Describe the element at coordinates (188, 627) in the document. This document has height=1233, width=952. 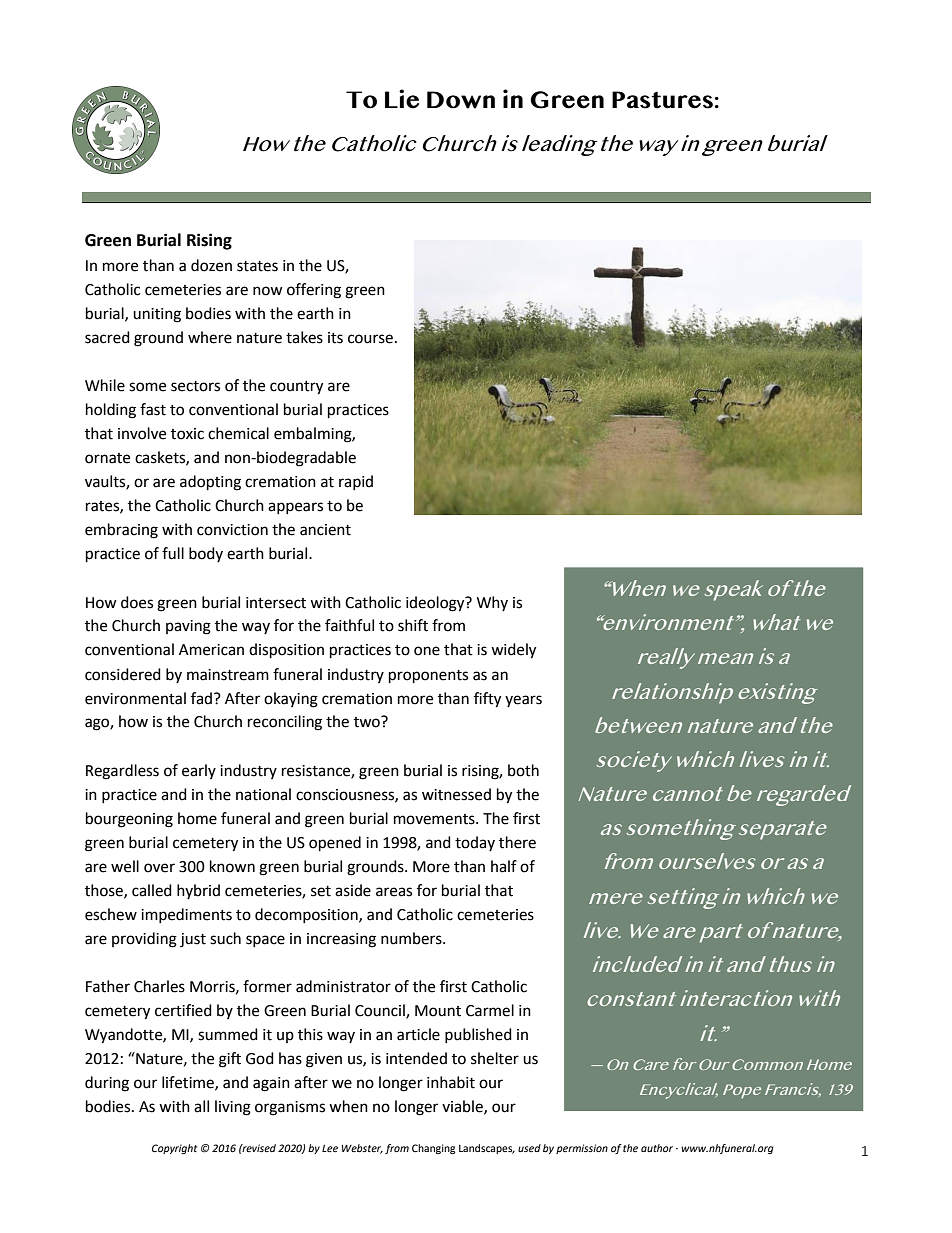
I see `paving` at that location.
